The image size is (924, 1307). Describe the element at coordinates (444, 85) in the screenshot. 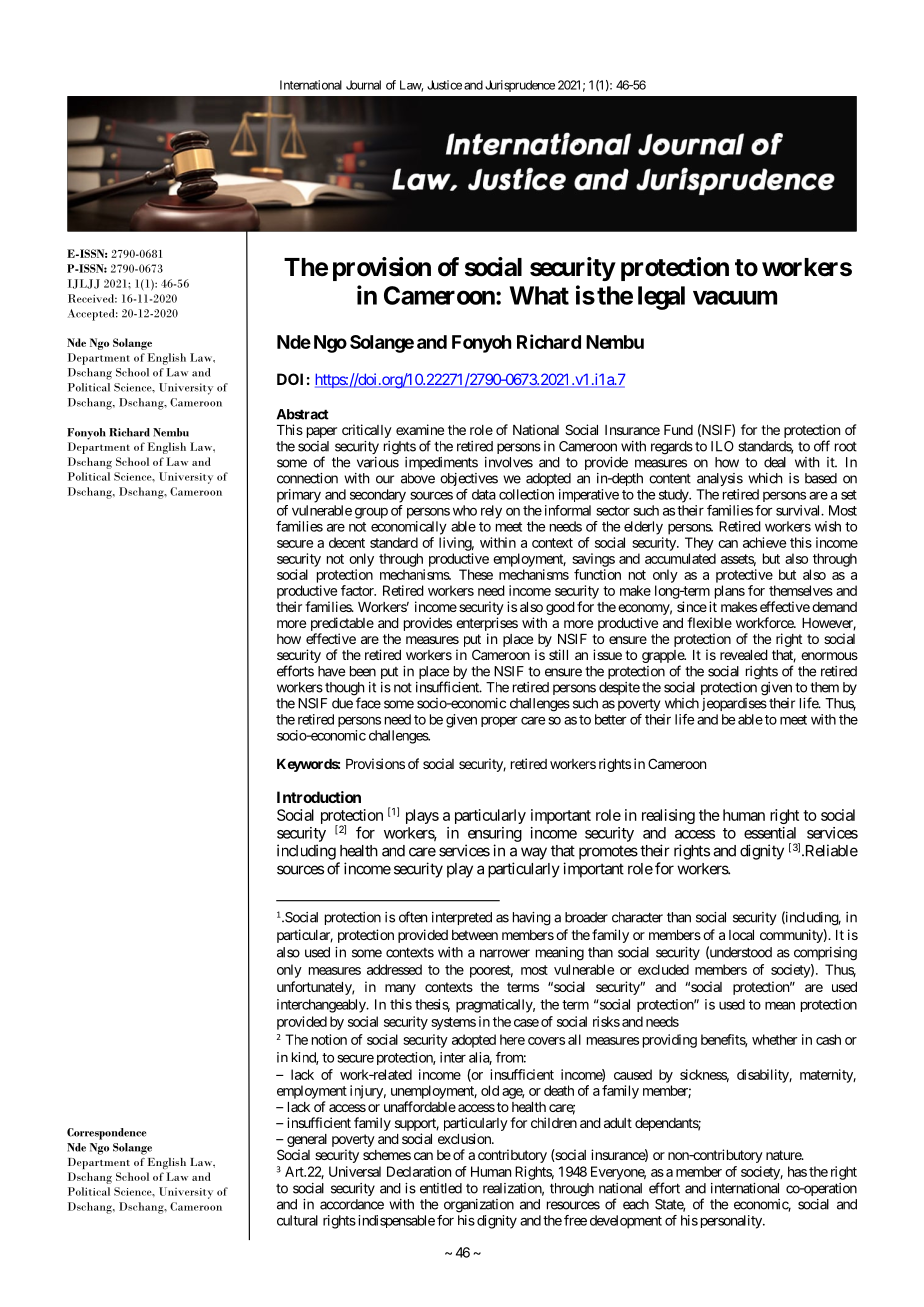

I see `Justice` at that location.
